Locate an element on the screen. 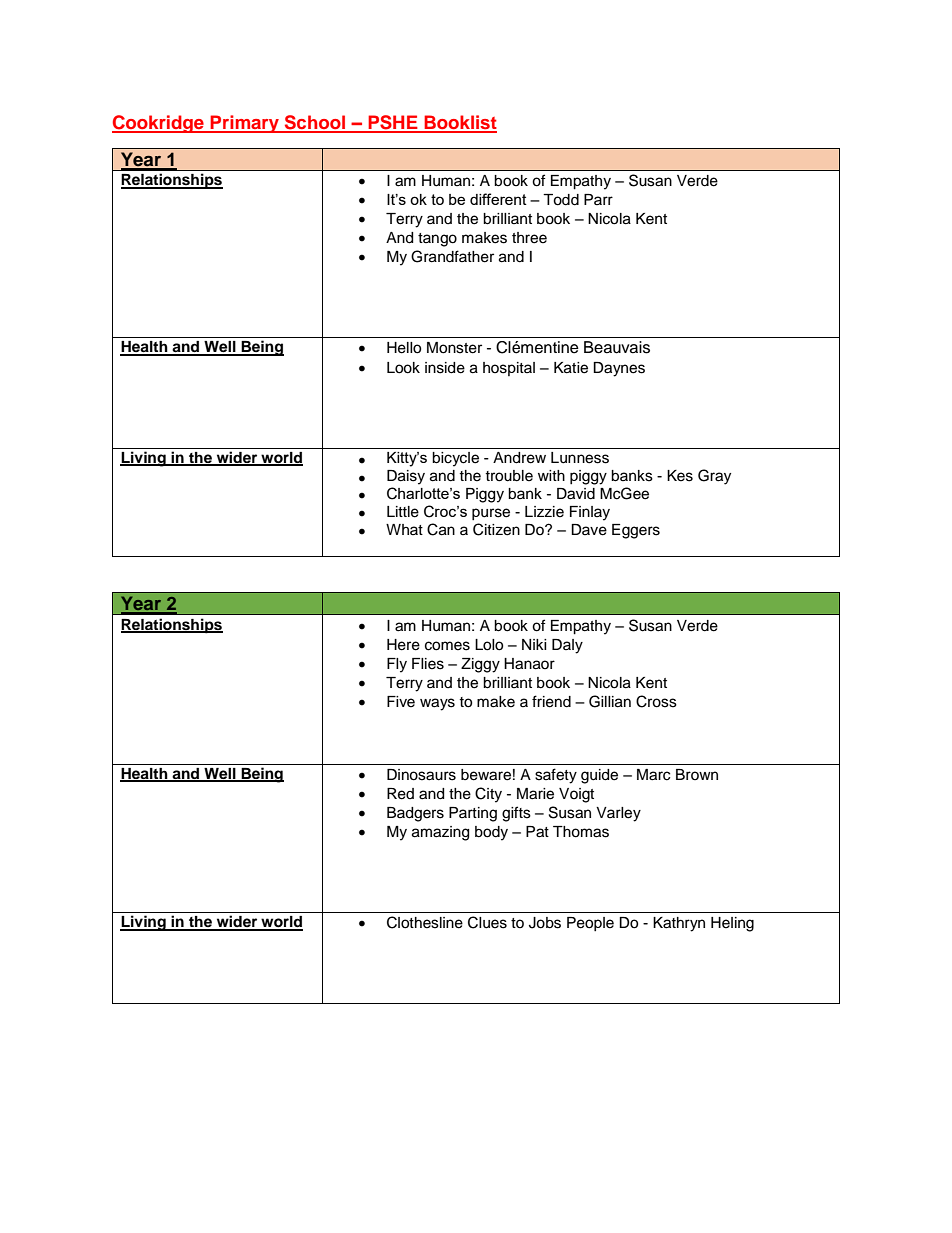 The height and width of the screenshot is (1233, 952). Look is located at coordinates (403, 368).
